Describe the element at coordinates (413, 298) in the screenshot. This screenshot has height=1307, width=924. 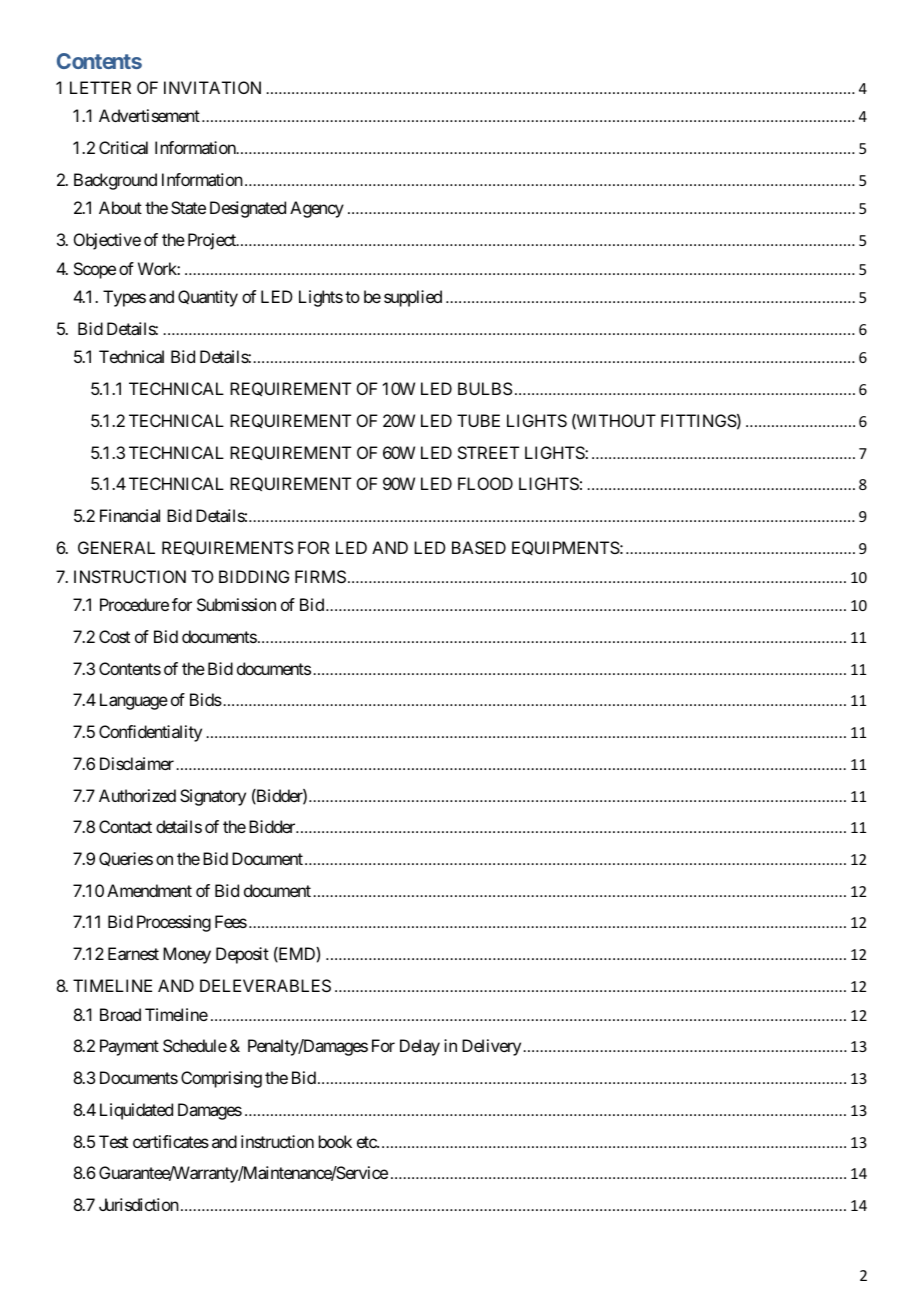
I see `supplied` at that location.
